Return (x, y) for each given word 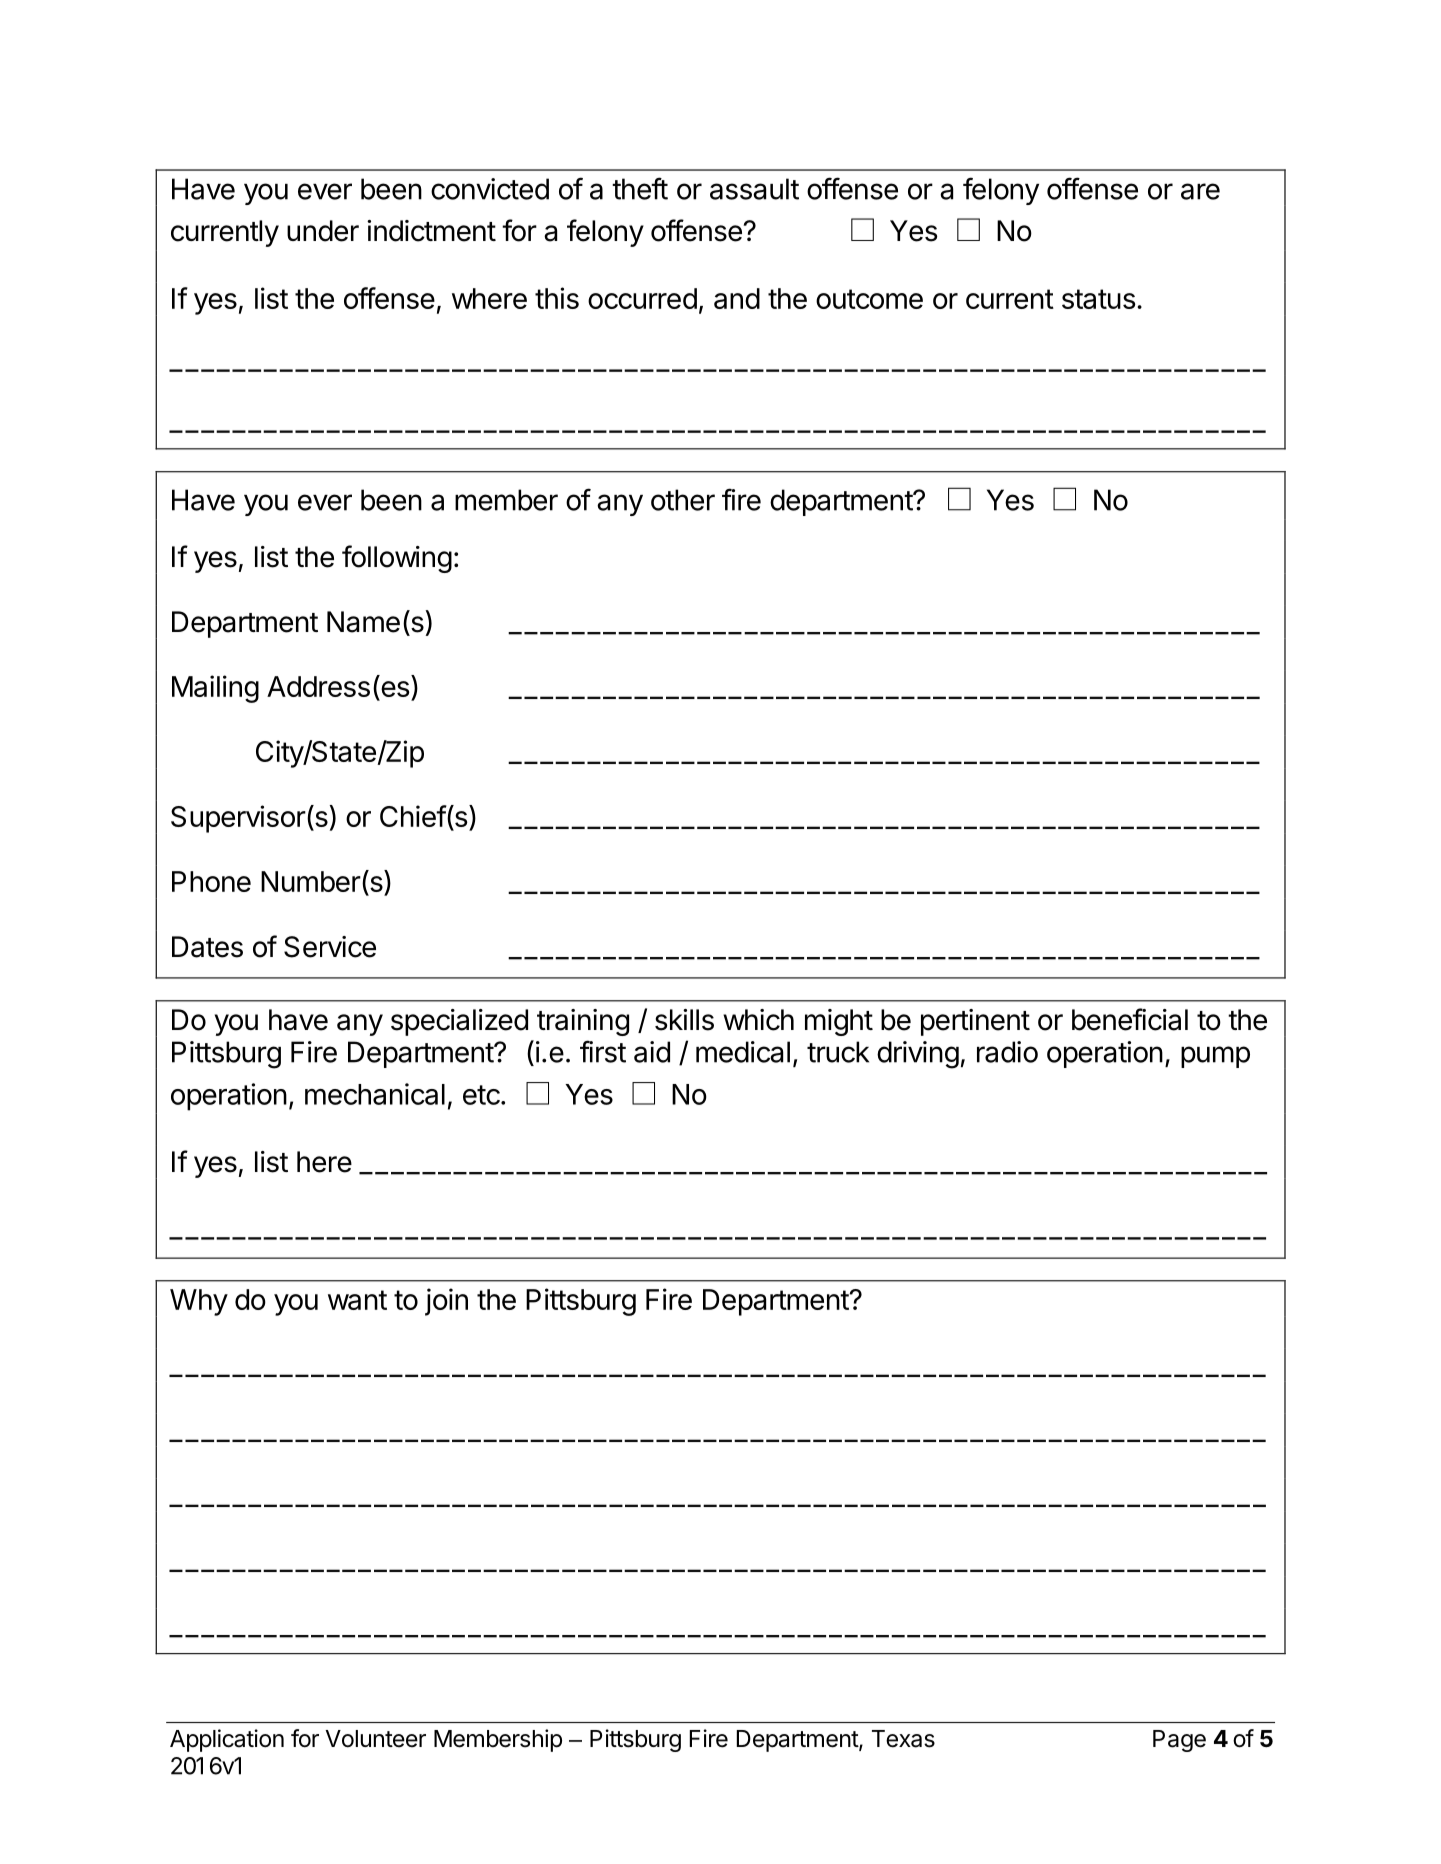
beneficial (1130, 1019)
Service (330, 947)
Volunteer (375, 1739)
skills (684, 1020)
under (323, 231)
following (397, 559)
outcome (869, 299)
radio (1007, 1052)
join (446, 1302)
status (1099, 299)
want (357, 1300)
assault (754, 189)
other (683, 500)
